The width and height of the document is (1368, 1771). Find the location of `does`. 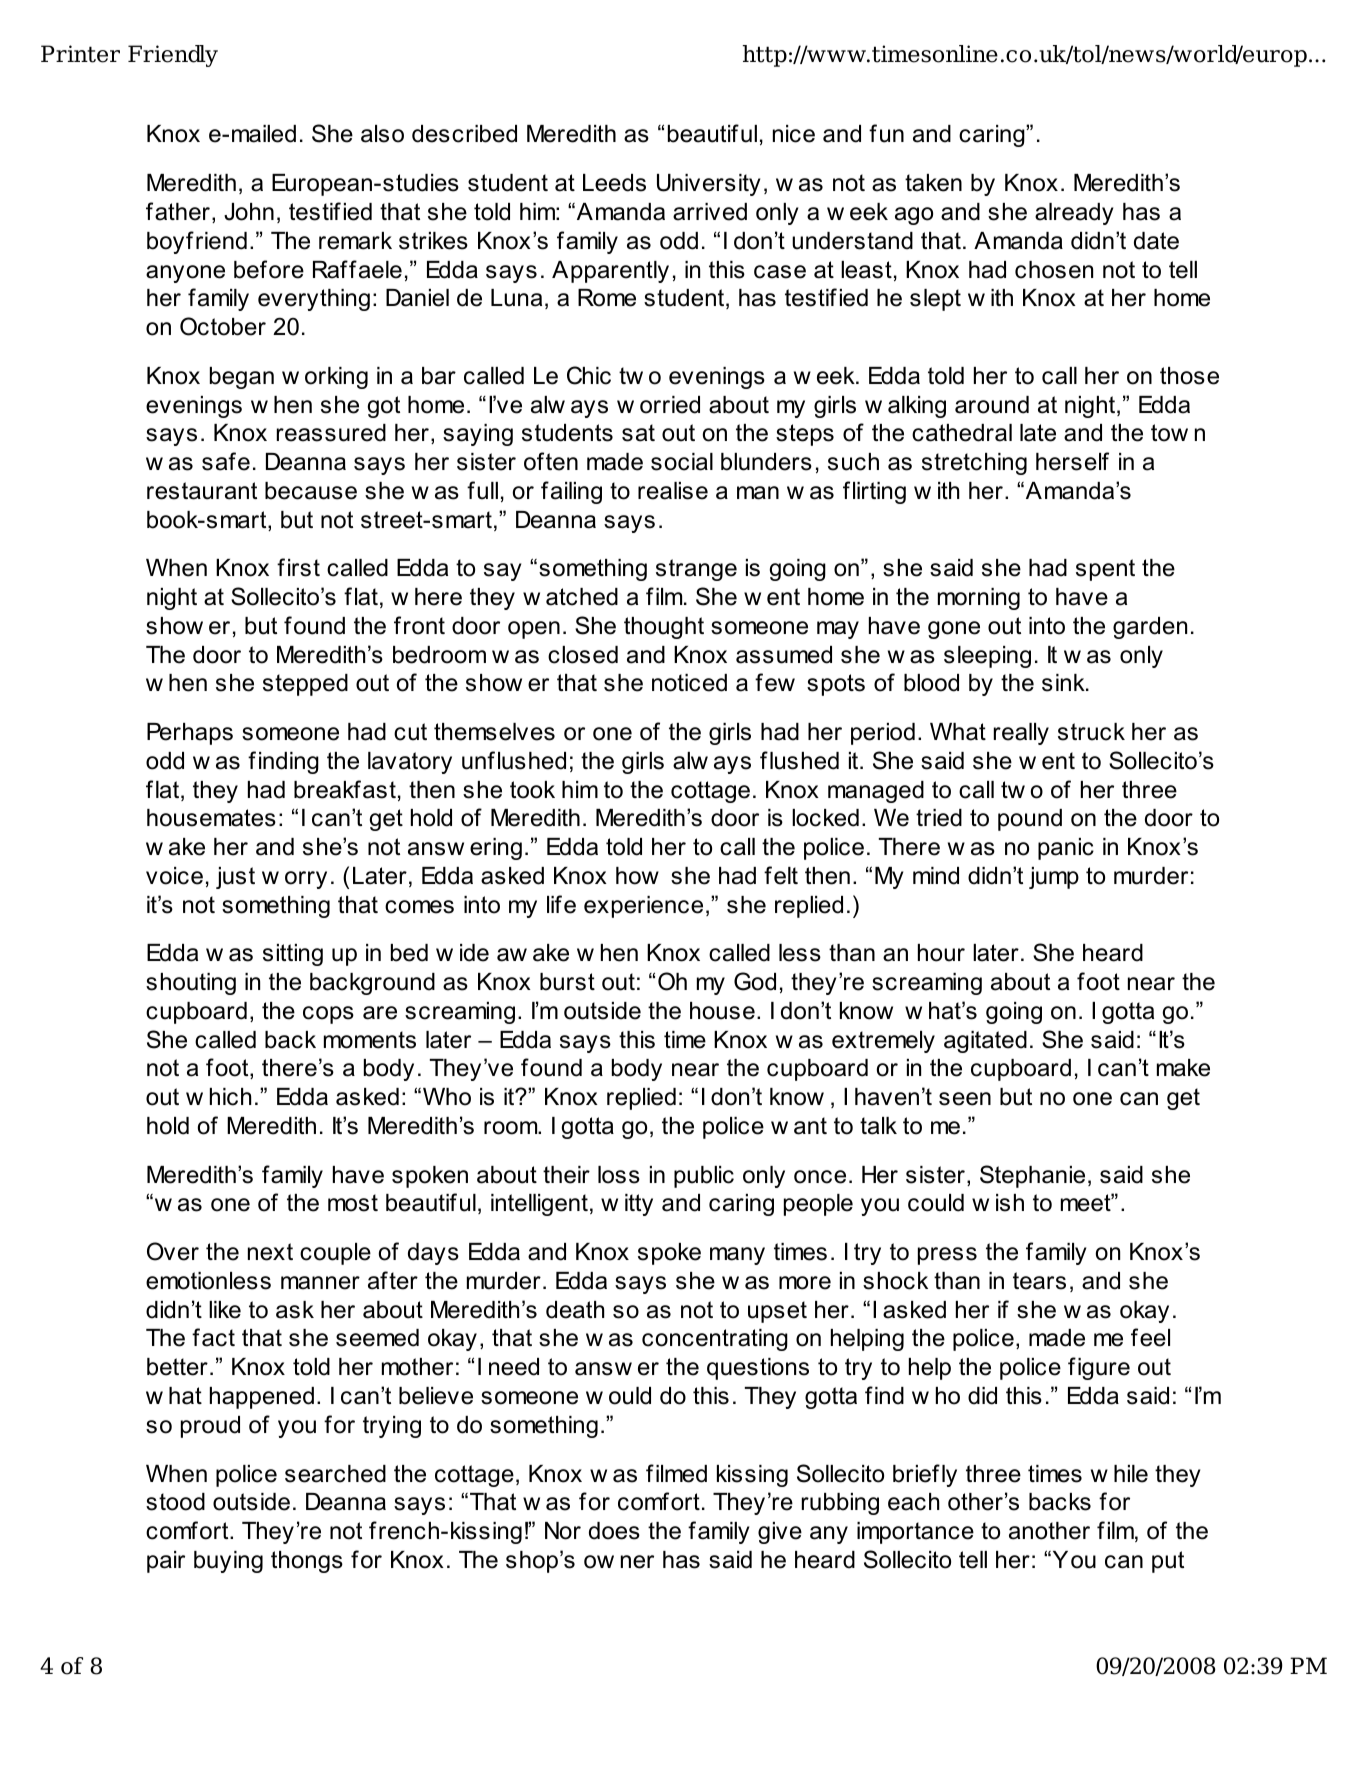

does is located at coordinates (614, 1531).
